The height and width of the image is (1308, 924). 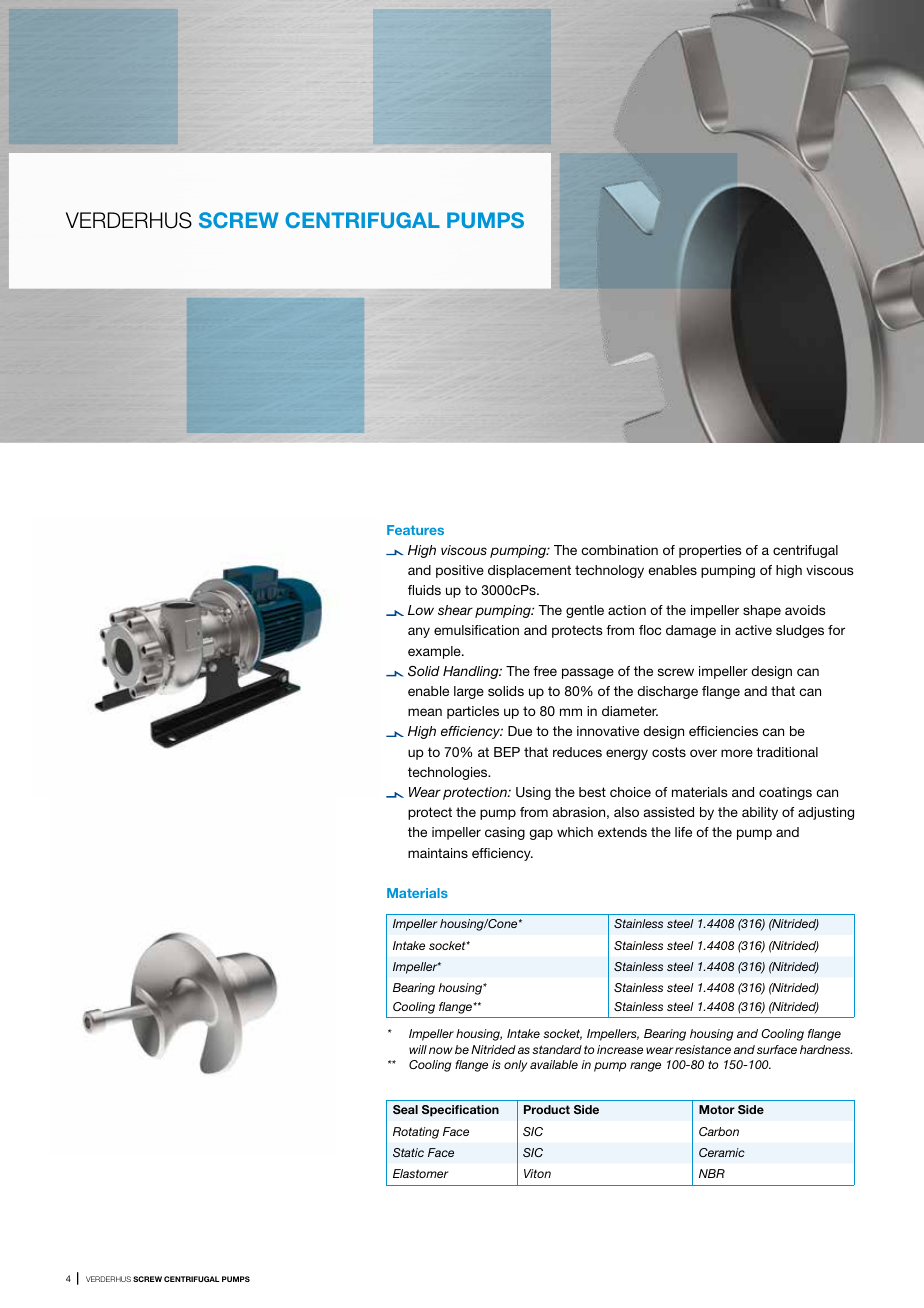 What do you see at coordinates (620, 1049) in the image?
I see `increase` at bounding box center [620, 1049].
